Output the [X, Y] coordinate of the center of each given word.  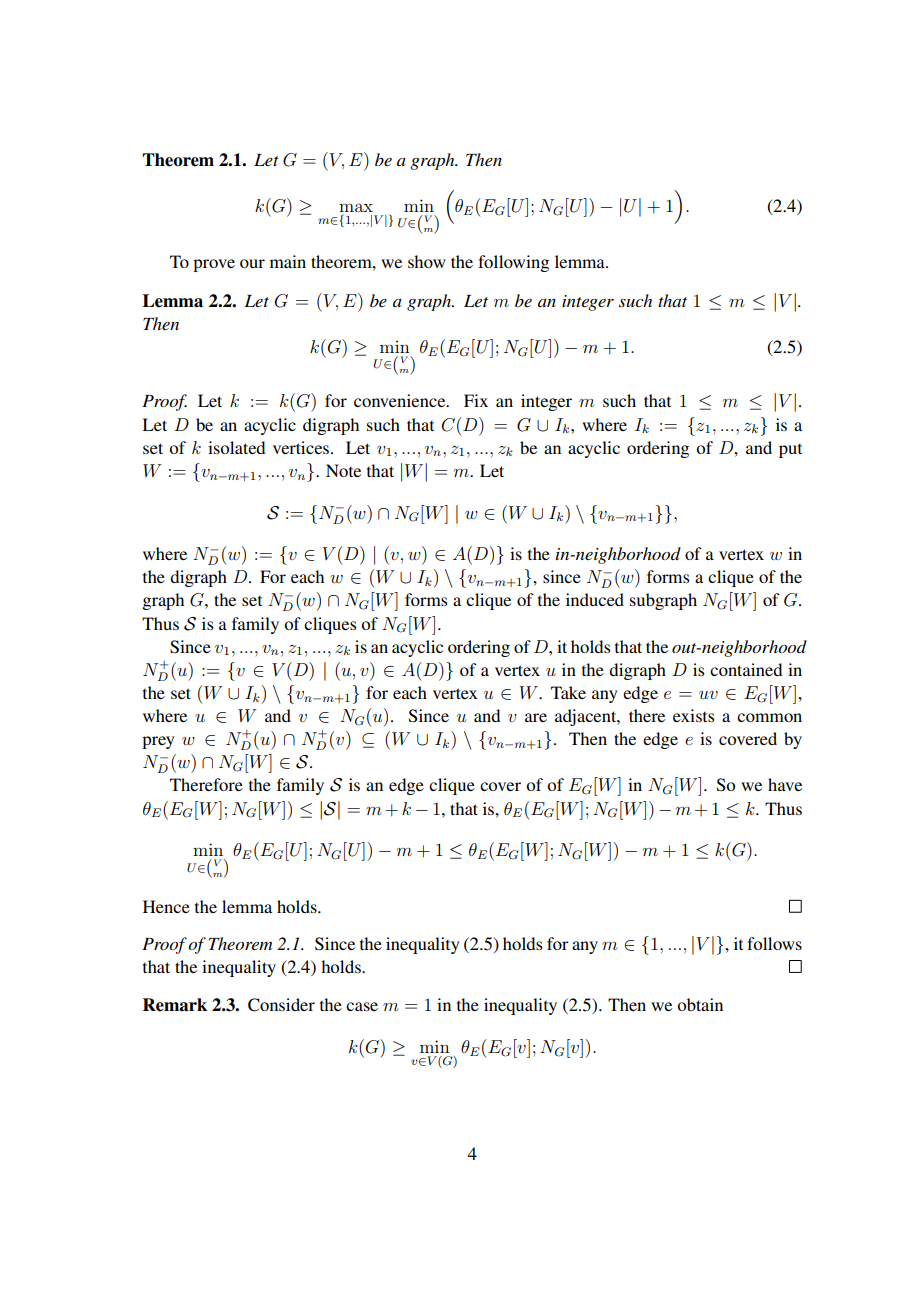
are [536, 717]
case [362, 1006]
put [790, 451]
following [513, 263]
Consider [281, 1005]
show [427, 261]
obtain [700, 1004]
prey [158, 742]
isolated [236, 447]
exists [693, 715]
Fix [476, 400]
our [252, 263]
